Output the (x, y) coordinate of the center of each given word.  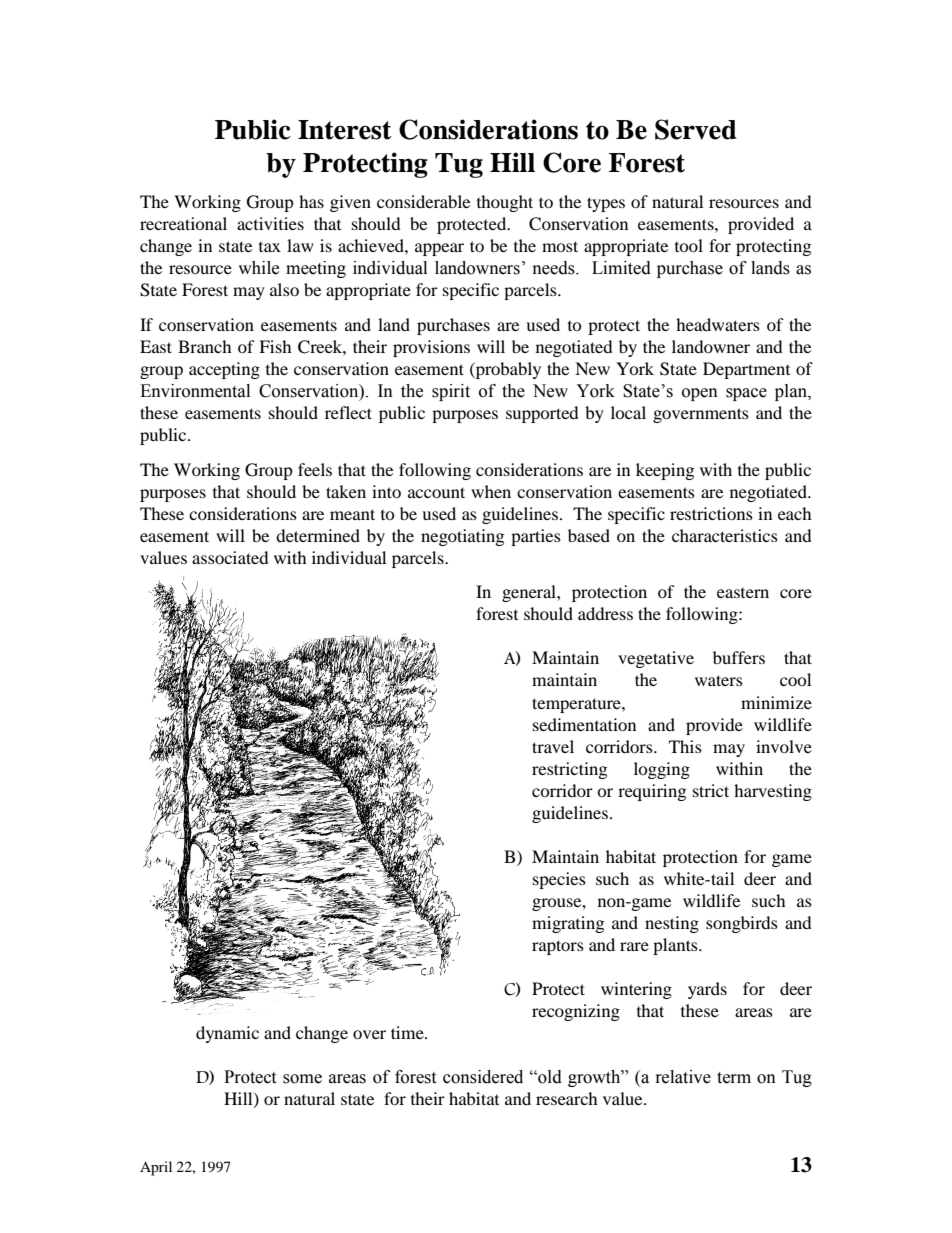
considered (483, 1077)
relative (683, 1077)
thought (505, 203)
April (156, 1168)
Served (695, 129)
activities (270, 223)
